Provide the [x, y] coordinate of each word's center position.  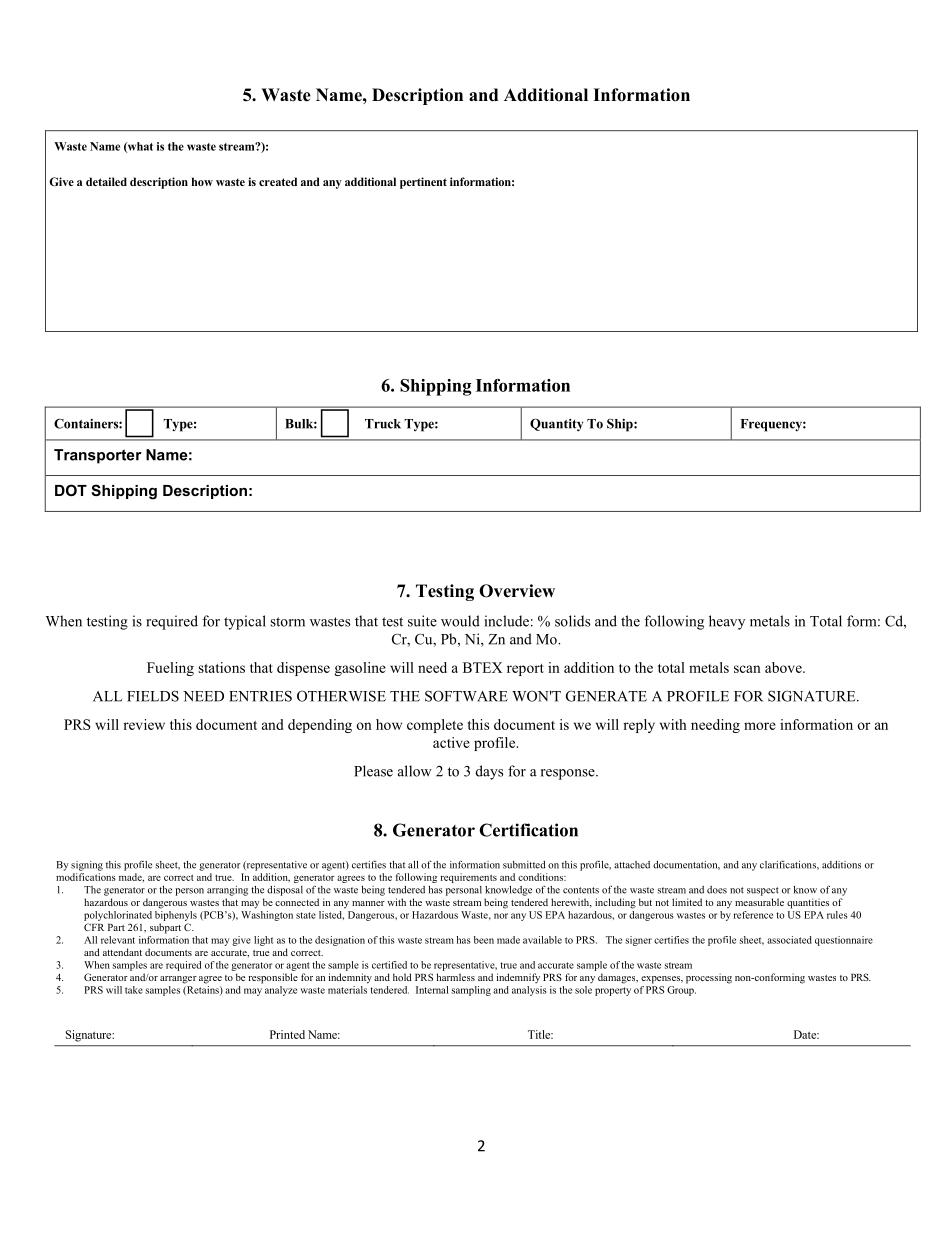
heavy [727, 622]
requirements [468, 878]
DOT [71, 490]
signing [87, 866]
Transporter [98, 456]
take [134, 990]
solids [572, 621]
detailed [106, 181]
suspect [763, 891]
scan [747, 669]
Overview [517, 591]
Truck [383, 424]
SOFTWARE [466, 696]
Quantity [556, 425]
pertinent [423, 183]
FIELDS [153, 696]
